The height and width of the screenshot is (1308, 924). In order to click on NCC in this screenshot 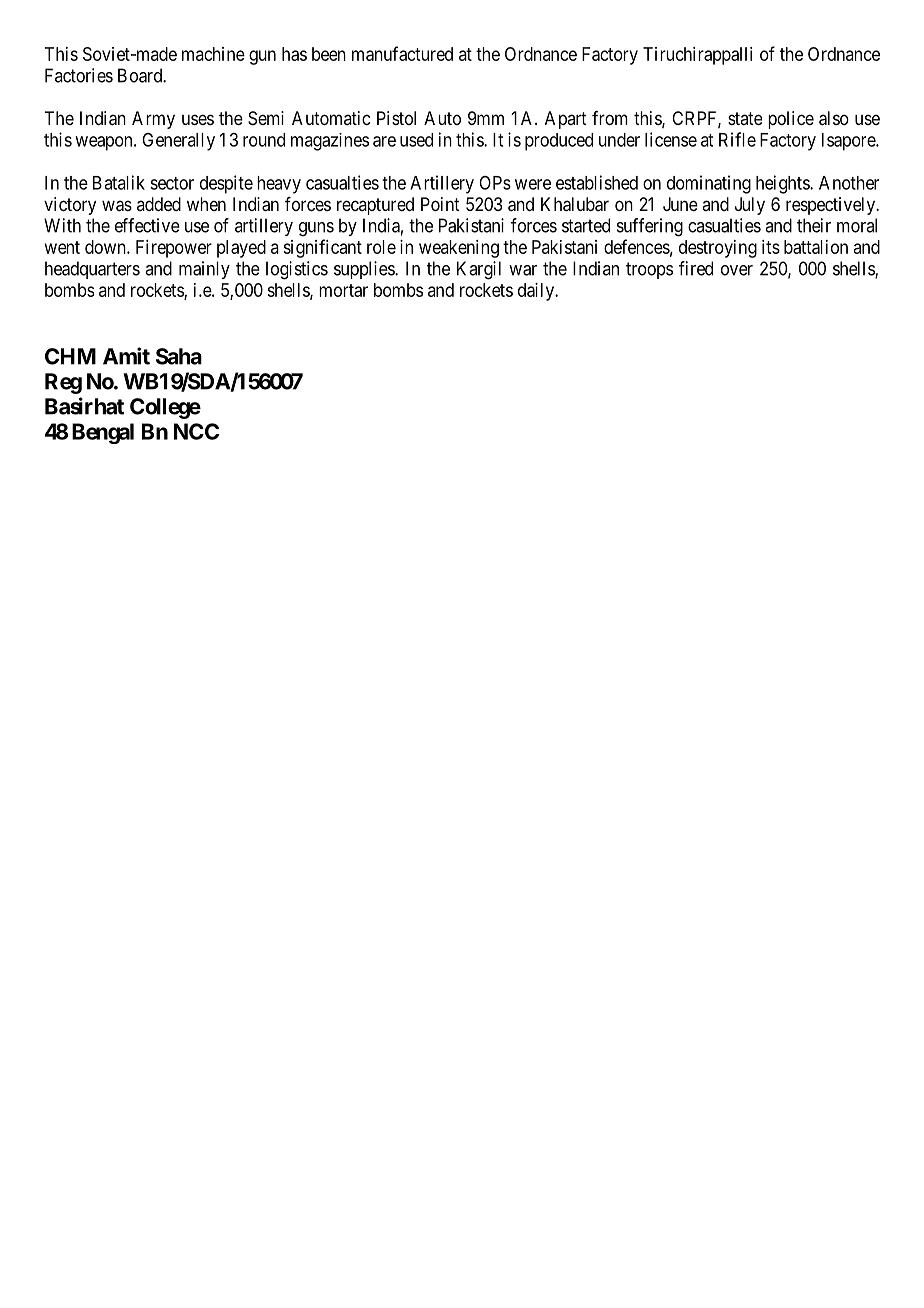, I will do `click(196, 431)`.
